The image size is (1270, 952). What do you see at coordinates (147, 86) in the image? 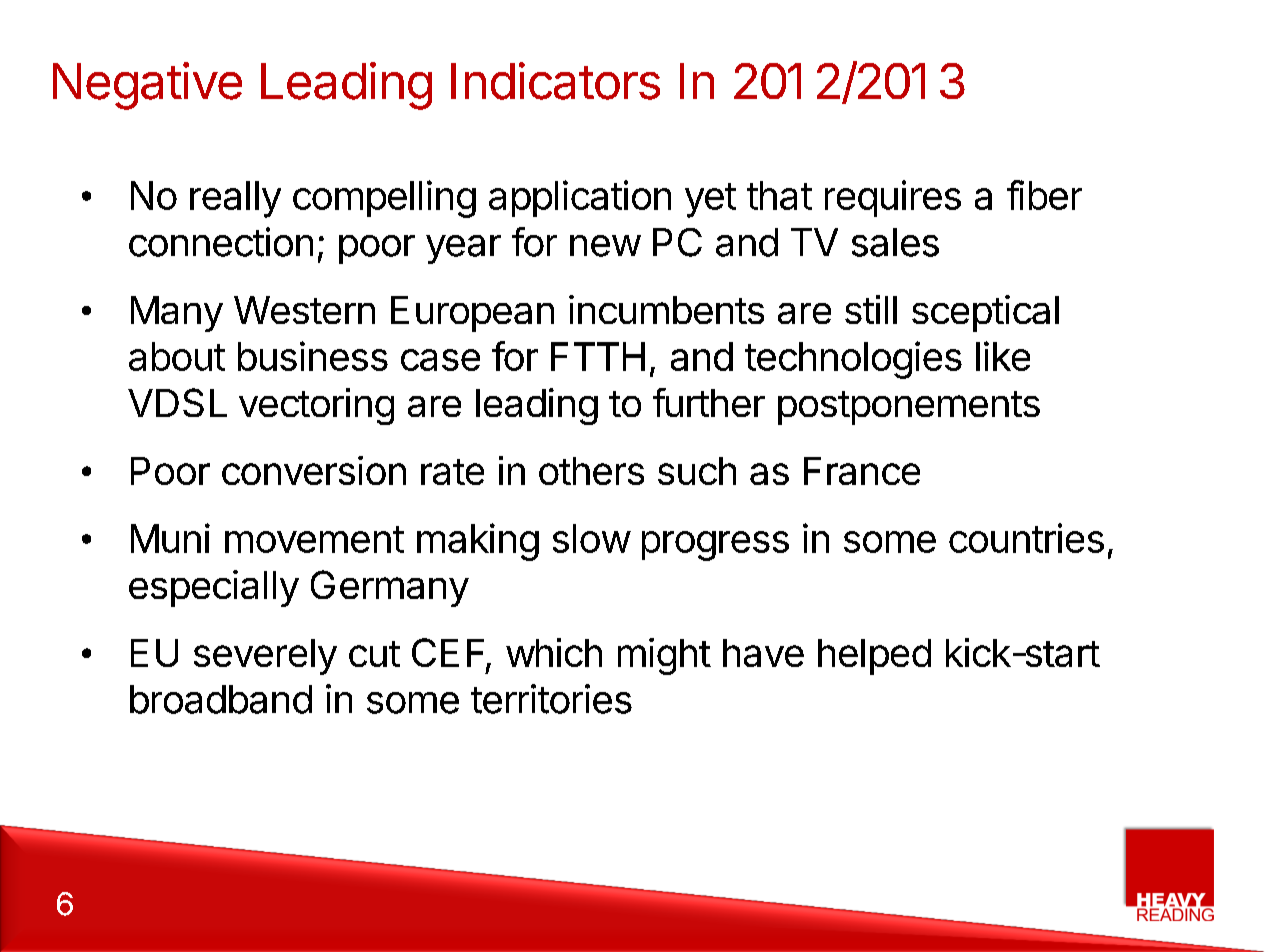
I see `Negative` at bounding box center [147, 86].
